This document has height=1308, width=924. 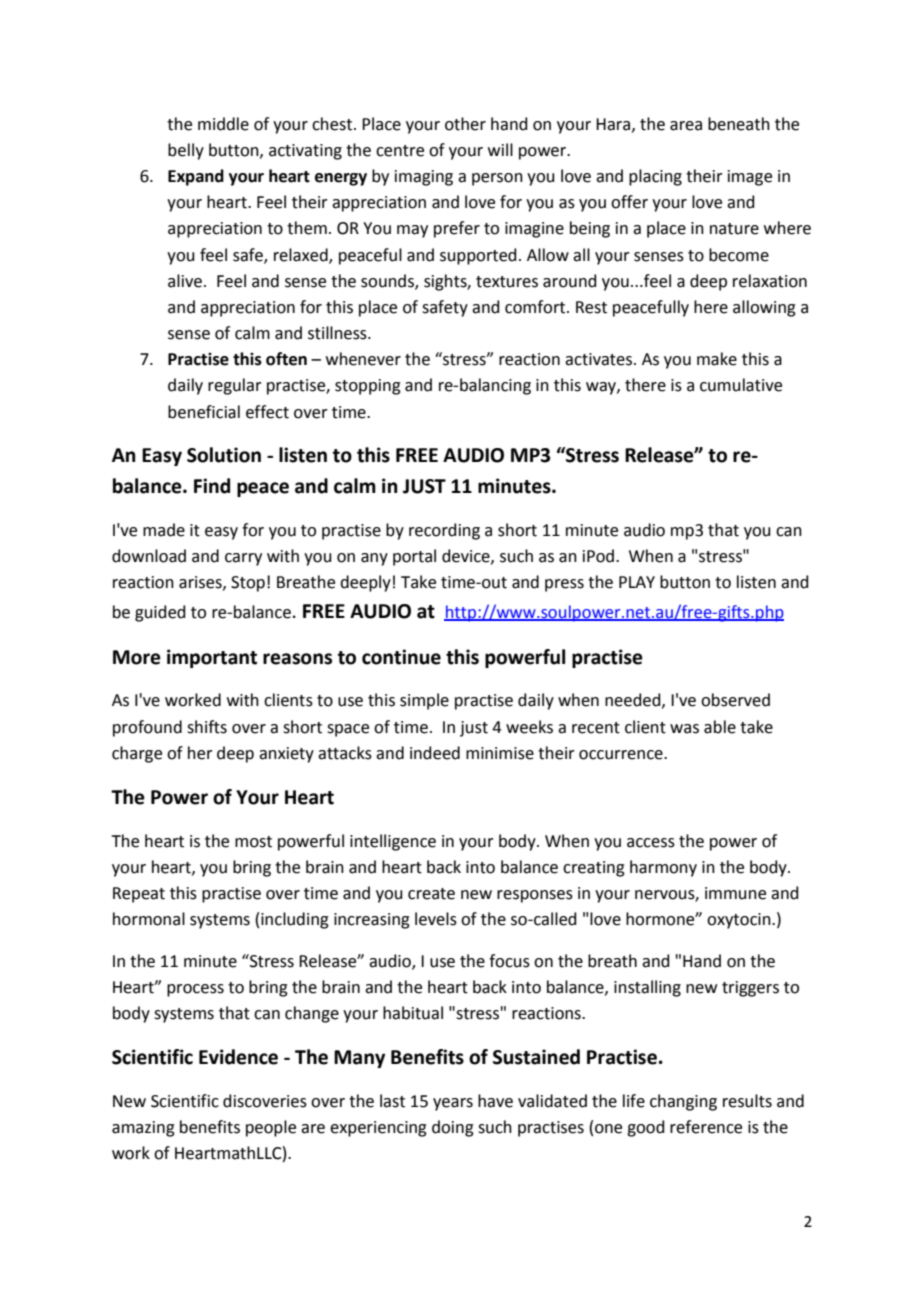 What do you see at coordinates (465, 124) in the document?
I see `other` at bounding box center [465, 124].
